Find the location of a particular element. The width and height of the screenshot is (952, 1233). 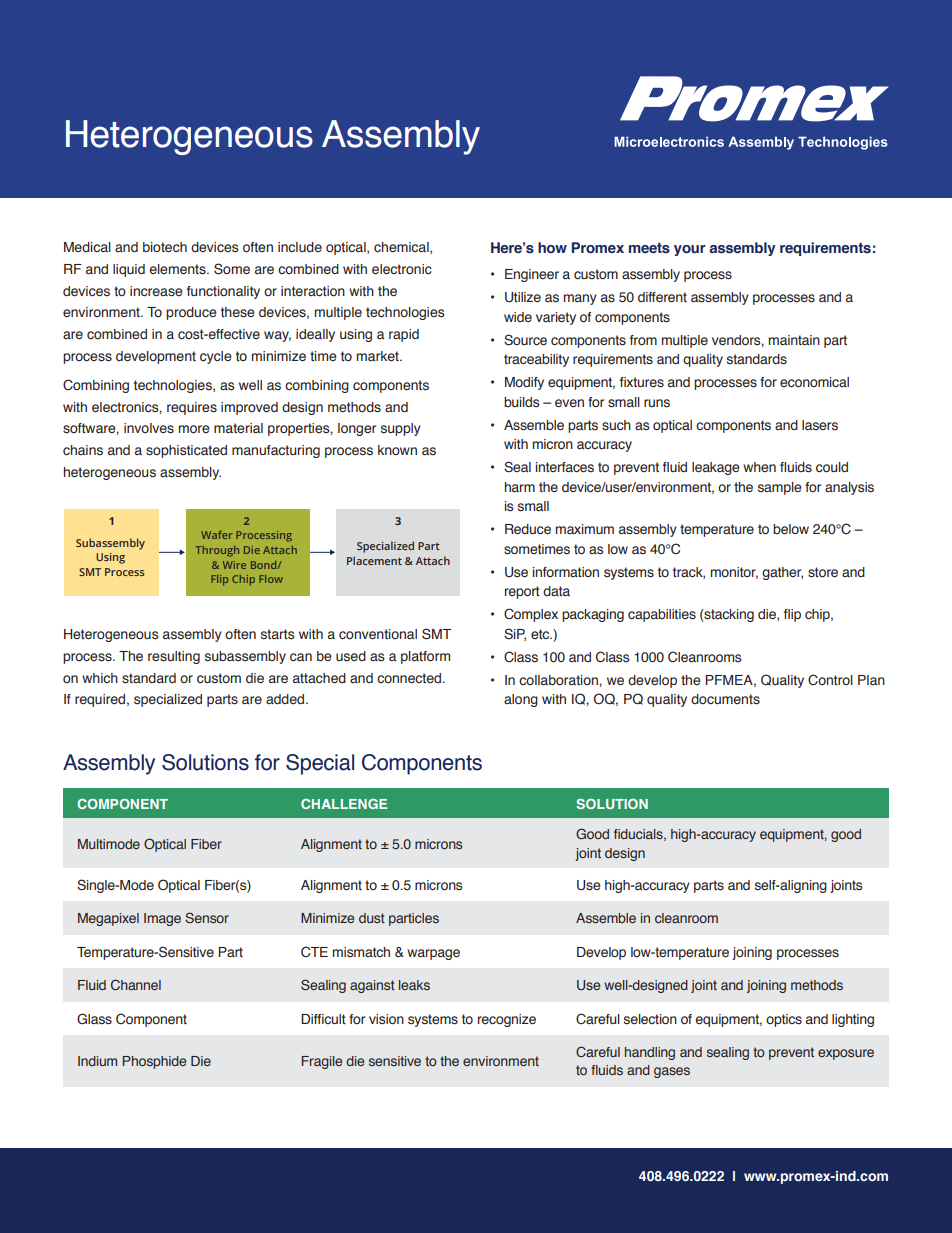

platform is located at coordinates (425, 657).
